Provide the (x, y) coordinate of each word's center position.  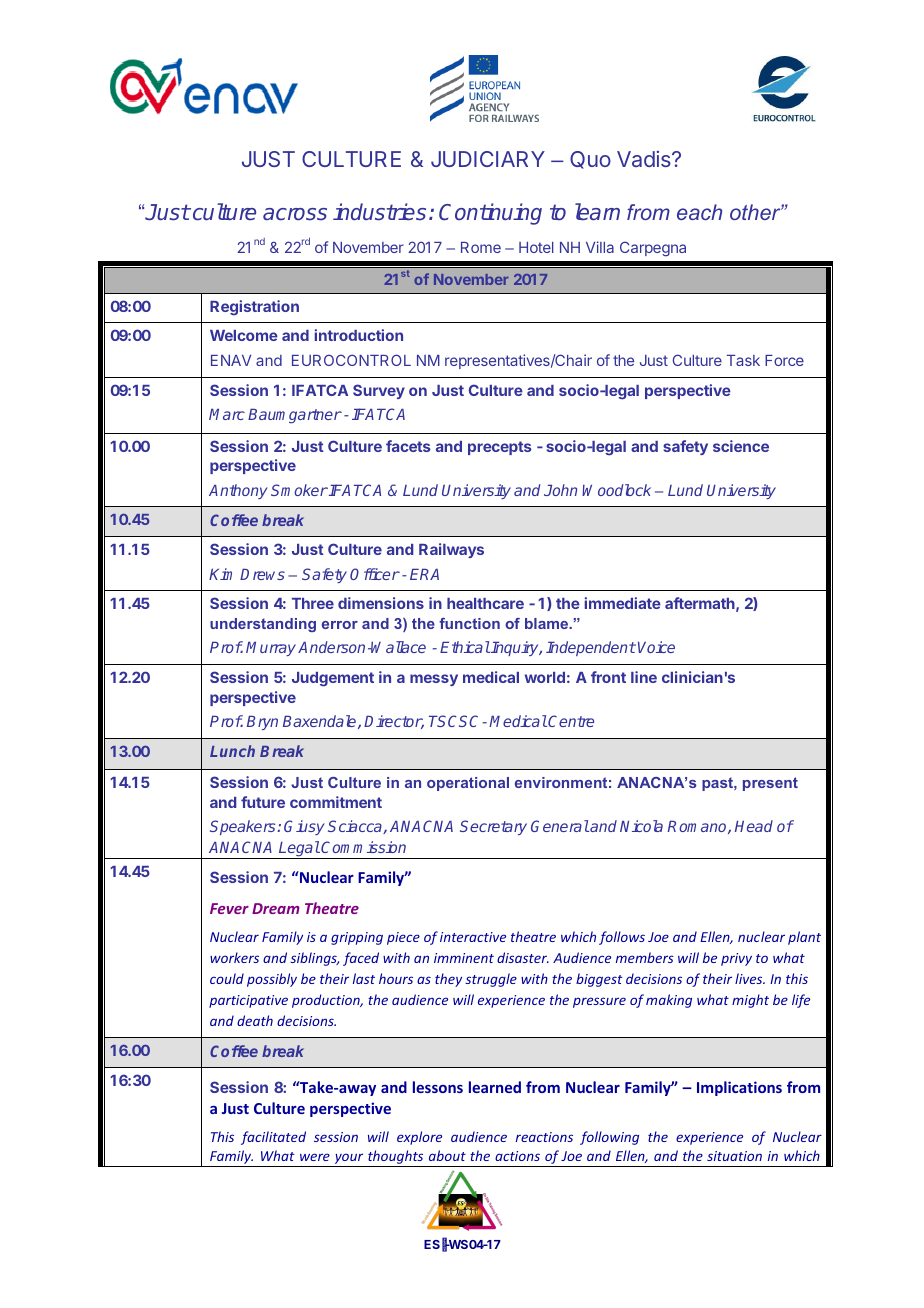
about (447, 1155)
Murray (271, 648)
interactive (473, 937)
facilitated (273, 1138)
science (741, 446)
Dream (276, 908)
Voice (656, 647)
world (545, 677)
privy (736, 959)
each (699, 212)
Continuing (490, 214)
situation (734, 1156)
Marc (227, 414)
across (295, 214)
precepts (500, 448)
